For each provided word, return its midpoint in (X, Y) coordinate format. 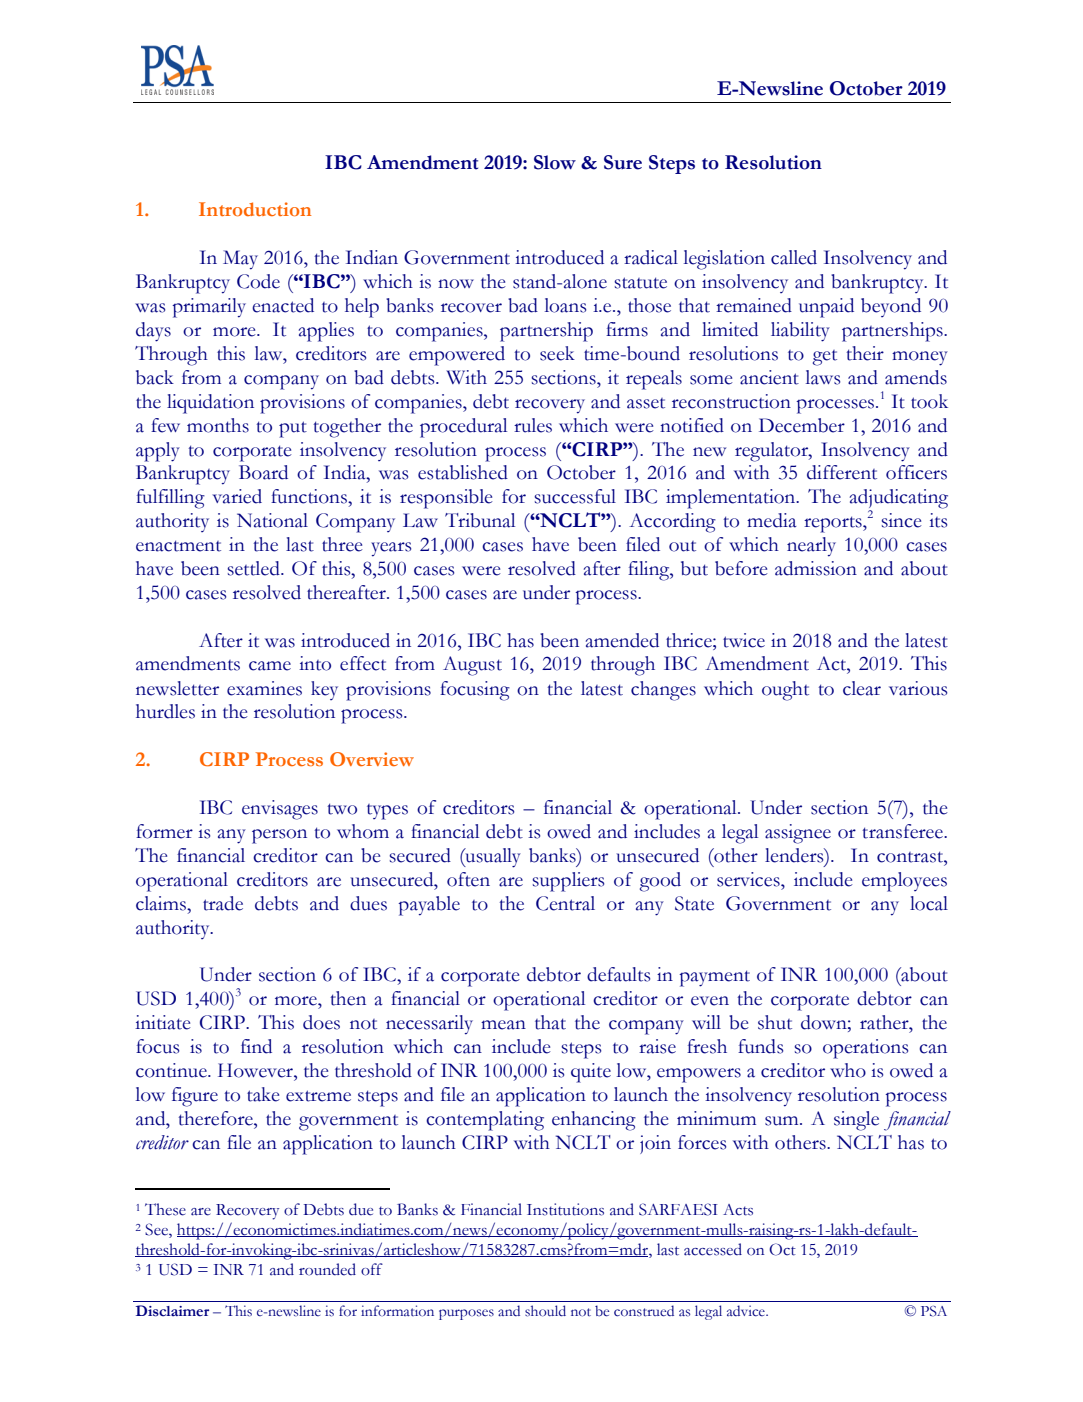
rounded (327, 1269)
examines (264, 688)
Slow (555, 162)
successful (575, 496)
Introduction (255, 209)
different (842, 472)
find (256, 1046)
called (794, 257)
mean (503, 1025)
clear (862, 688)
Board (263, 472)
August (472, 666)
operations (865, 1049)
